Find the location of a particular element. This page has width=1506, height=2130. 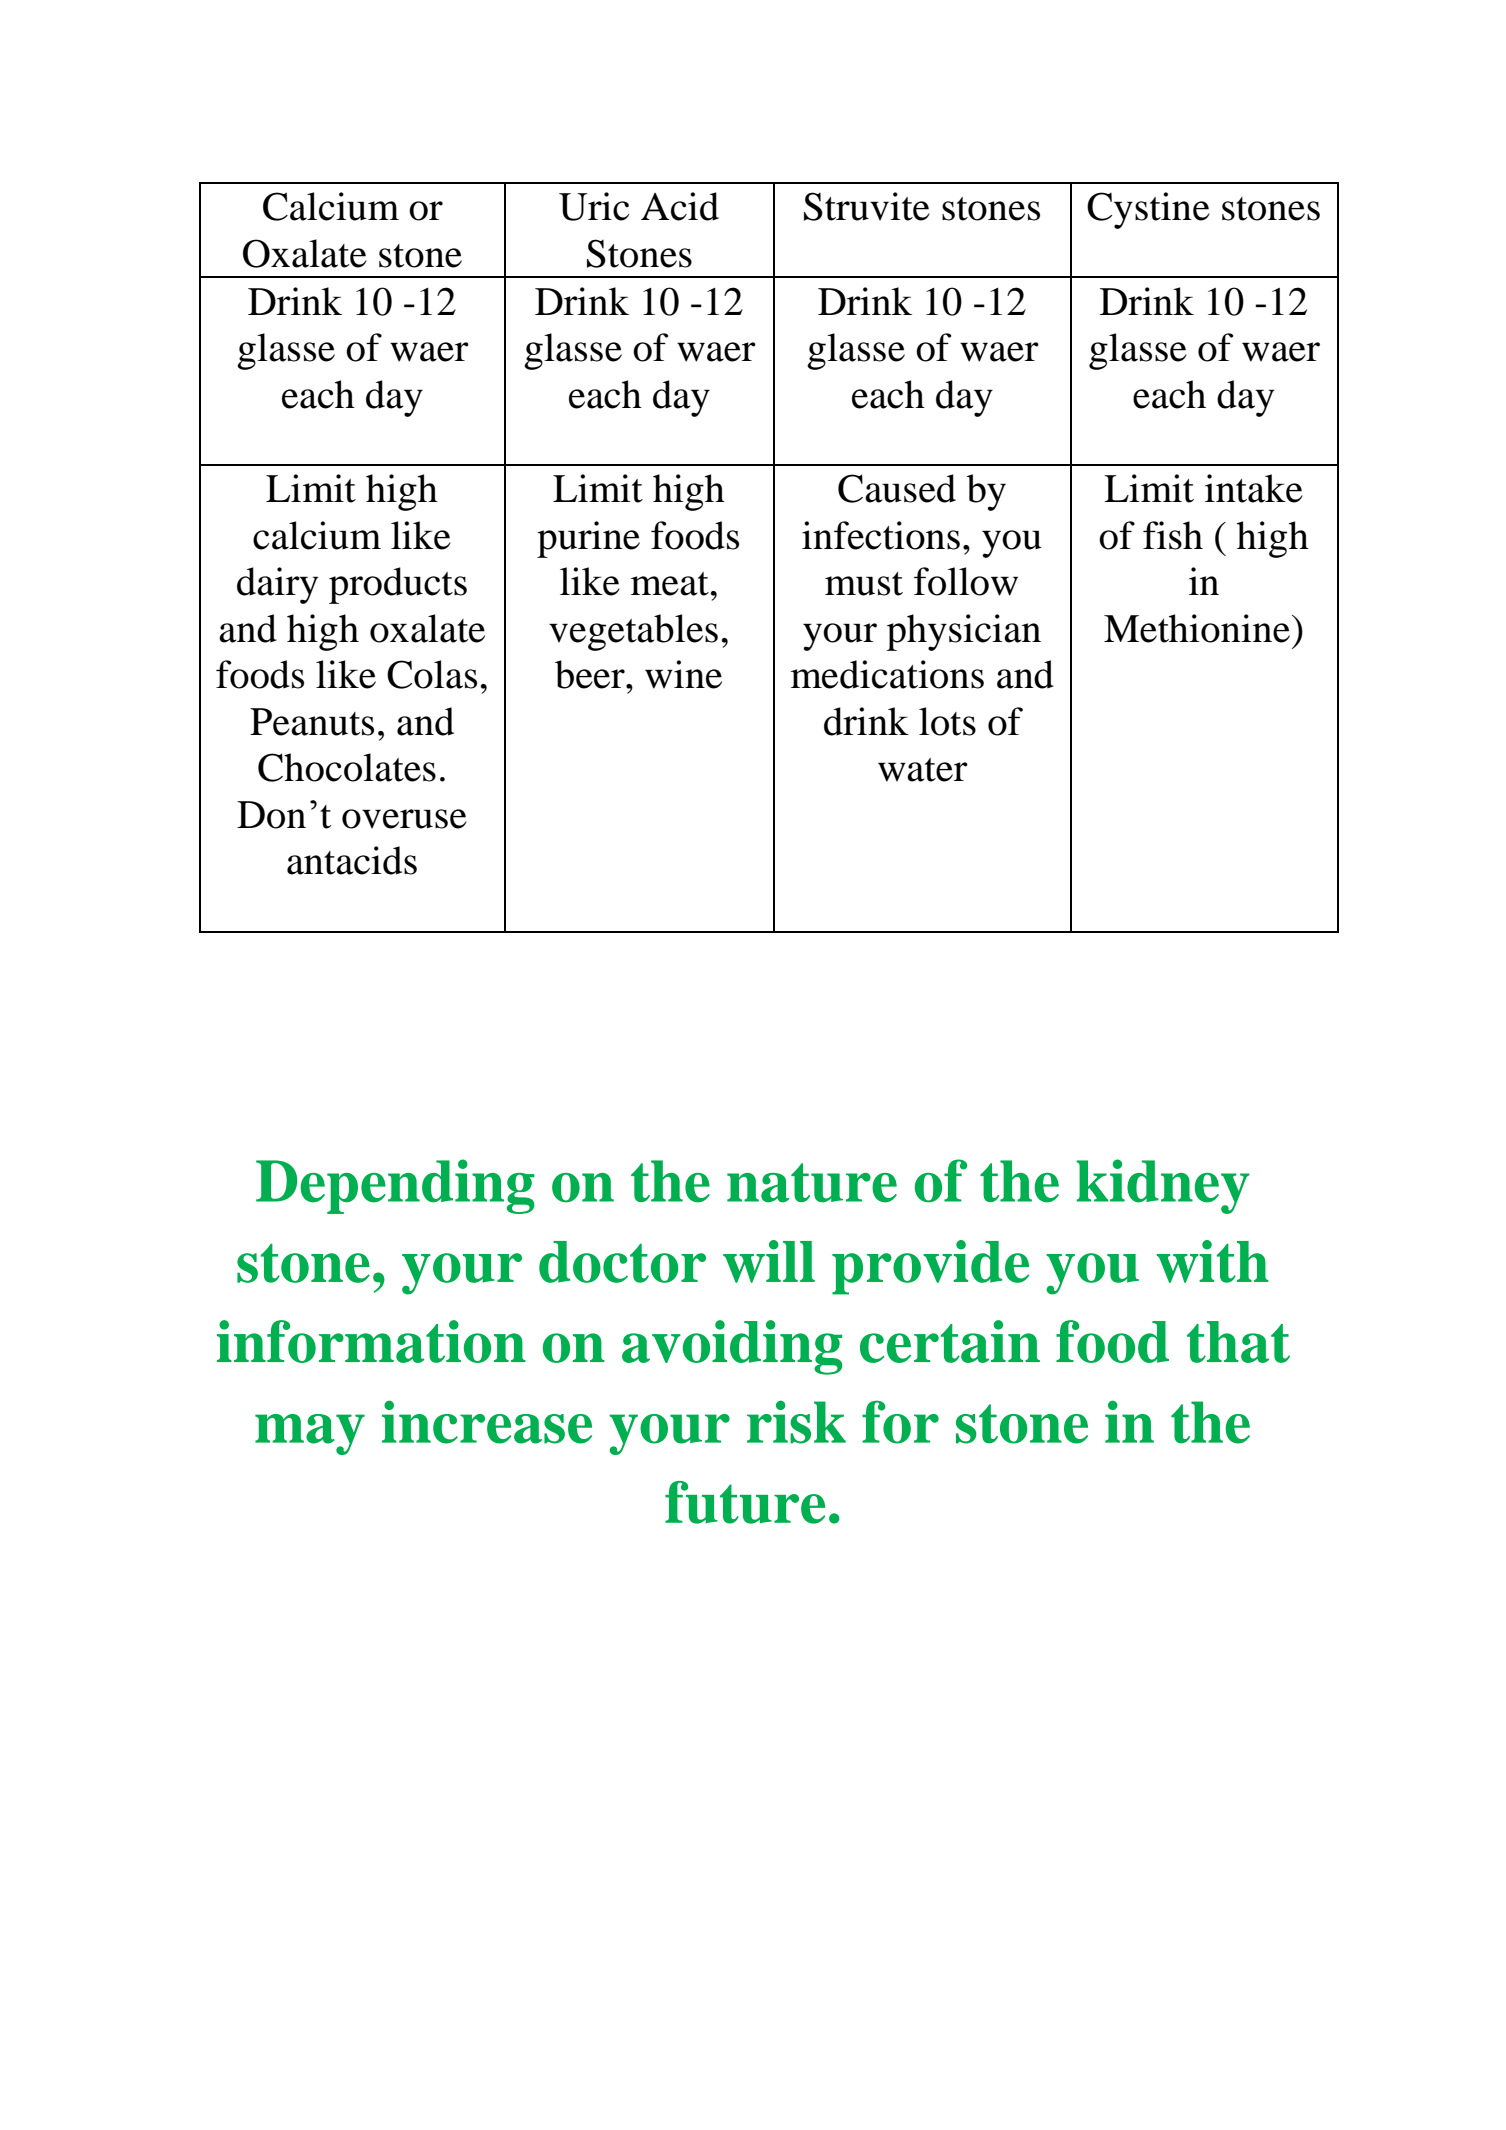

lots is located at coordinates (947, 721).
